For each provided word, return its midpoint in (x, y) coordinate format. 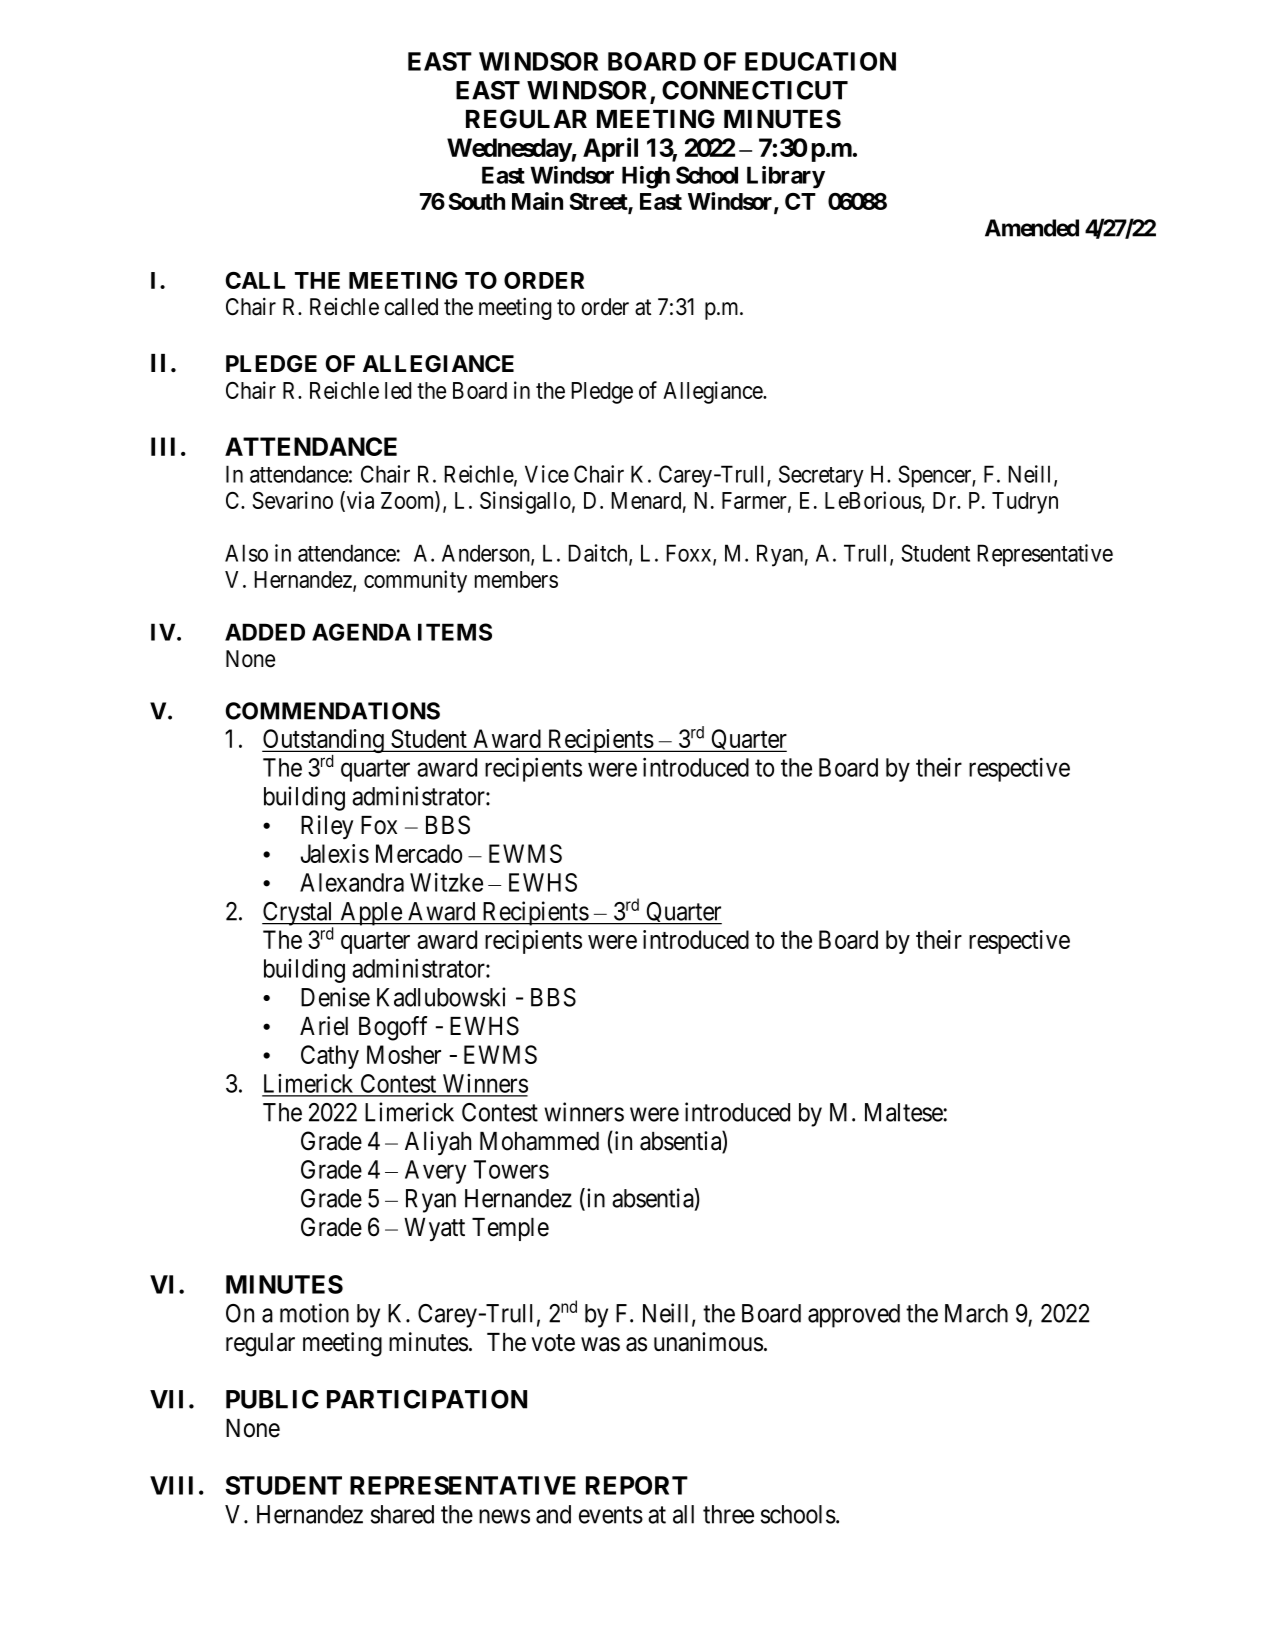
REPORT (637, 1485)
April (610, 149)
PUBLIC (272, 1399)
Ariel (324, 1026)
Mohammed (539, 1141)
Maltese (904, 1112)
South (477, 201)
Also (246, 553)
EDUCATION (820, 61)
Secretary (821, 476)
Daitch (599, 554)
